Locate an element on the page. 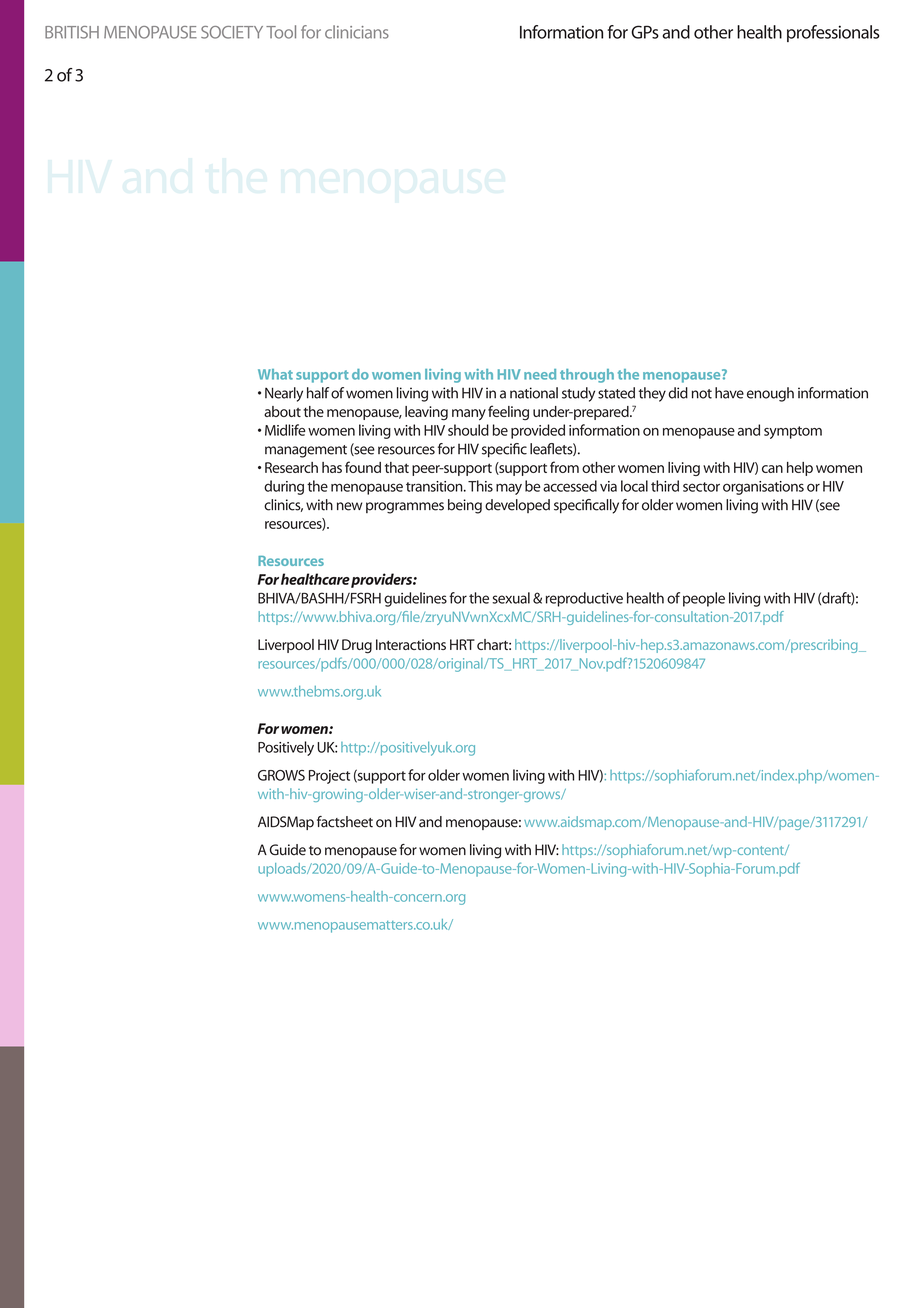 The width and height of the document is (924, 1308). professionals is located at coordinates (833, 33).
